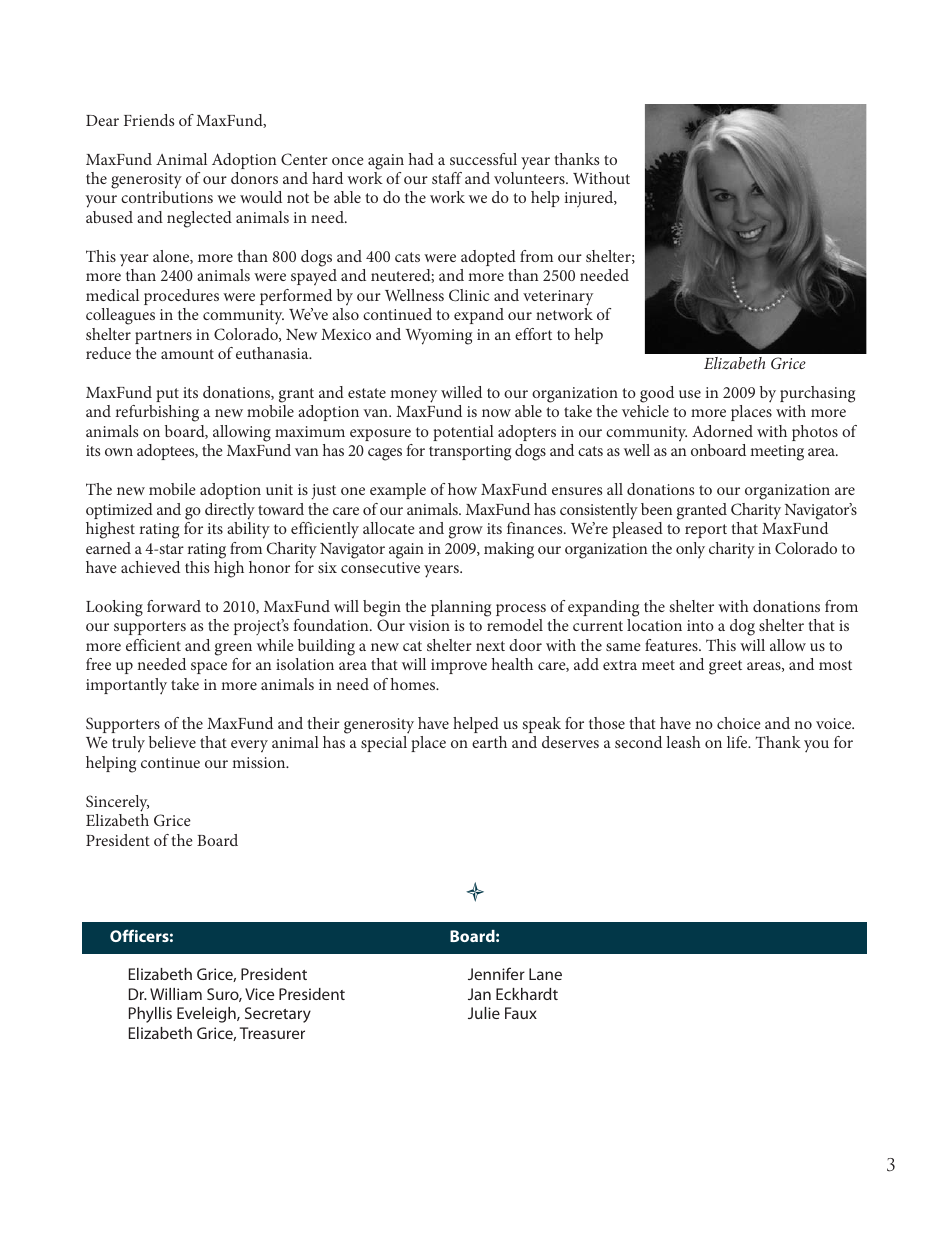 This screenshot has width=952, height=1233. What do you see at coordinates (149, 120) in the screenshot?
I see `Friends` at bounding box center [149, 120].
